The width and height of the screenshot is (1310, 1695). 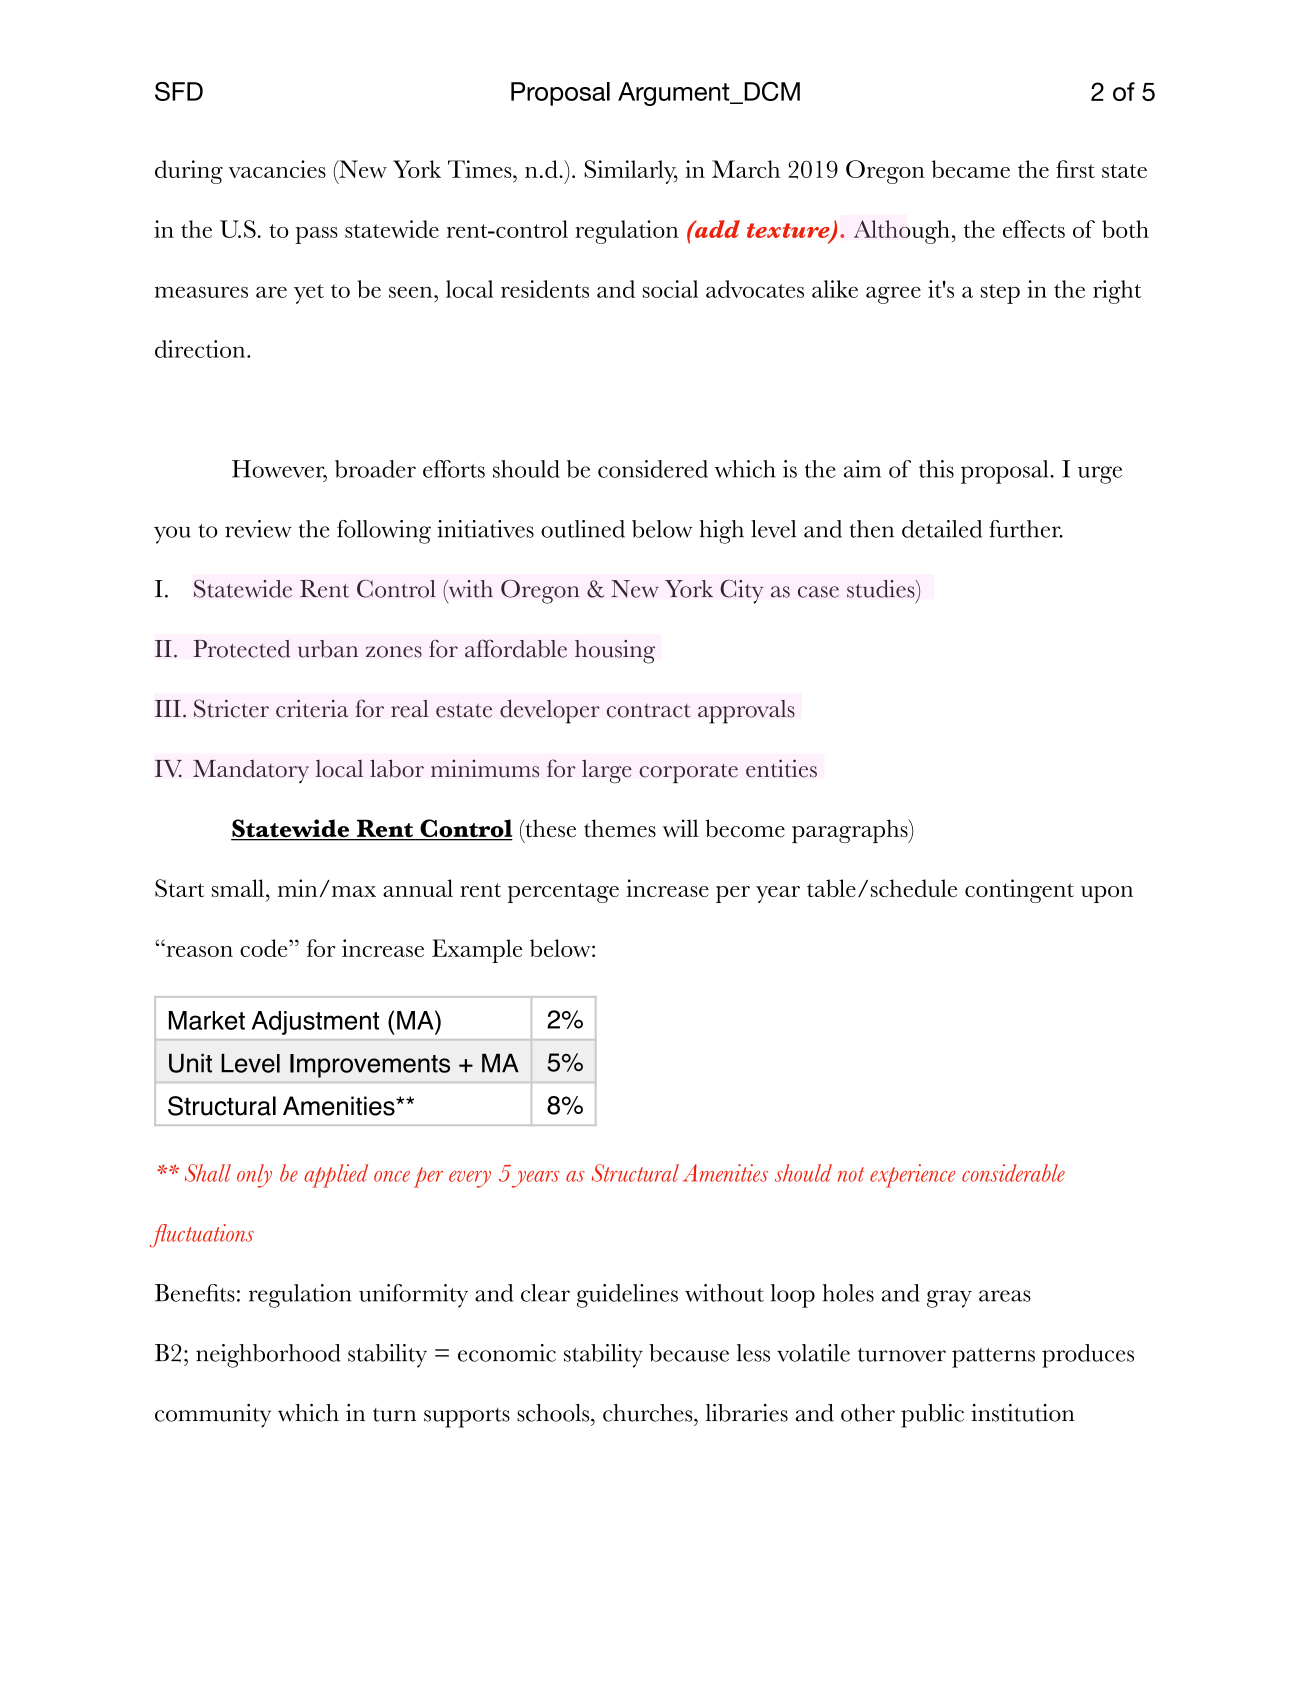 What do you see at coordinates (268, 1356) in the screenshot?
I see `neighborhood` at bounding box center [268, 1356].
